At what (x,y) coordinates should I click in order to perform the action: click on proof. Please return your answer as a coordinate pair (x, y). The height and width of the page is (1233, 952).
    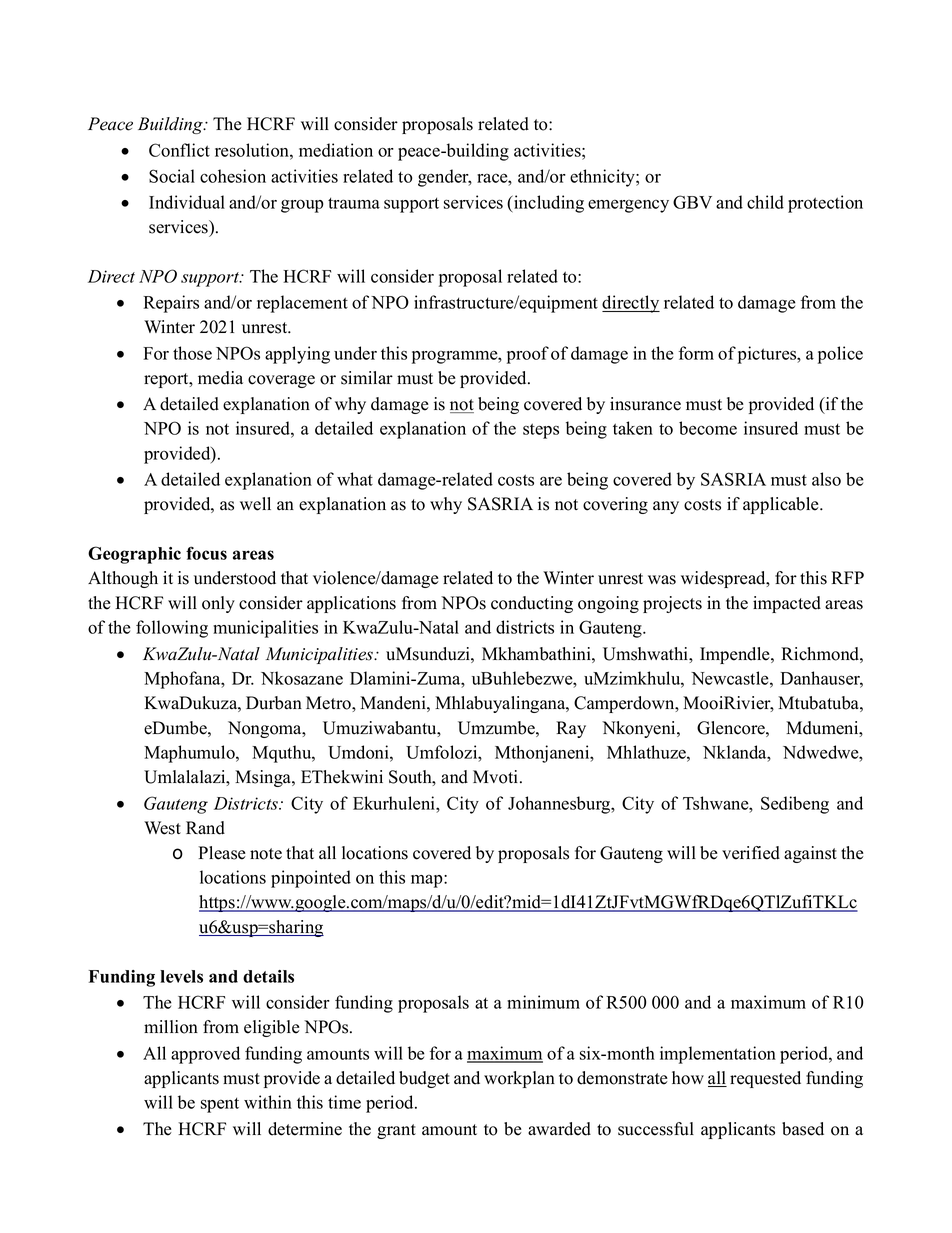
    Looking at the image, I should click on (528, 355).
